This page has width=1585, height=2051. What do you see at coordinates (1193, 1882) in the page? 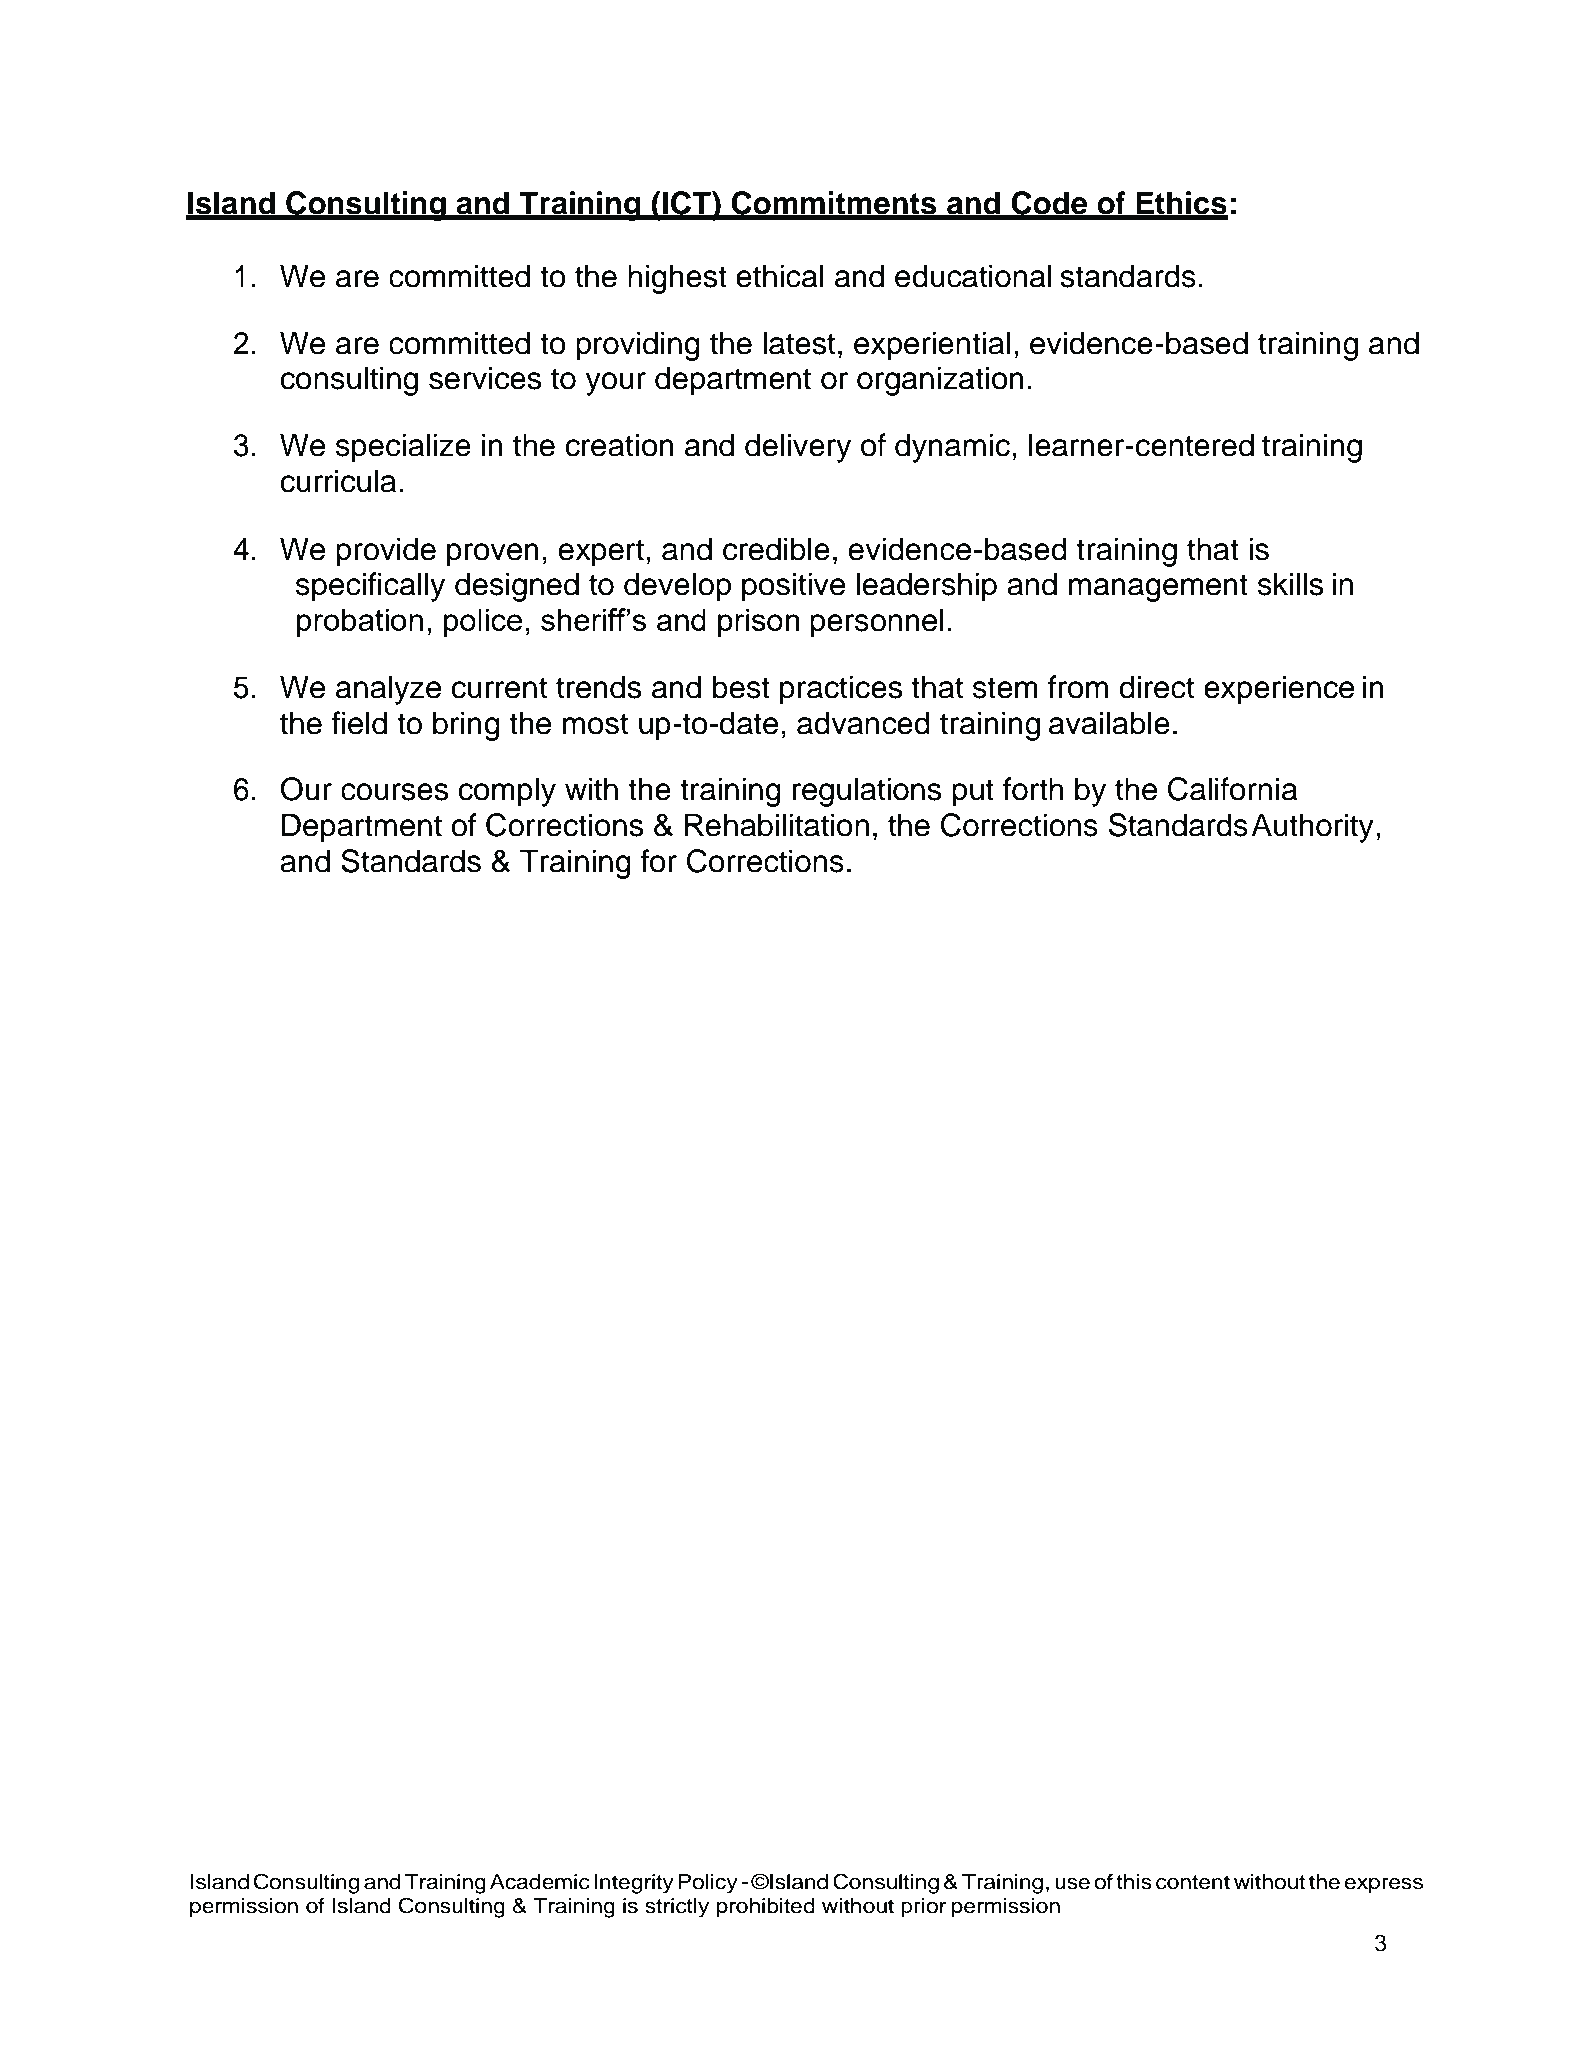
I see `content` at bounding box center [1193, 1882].
